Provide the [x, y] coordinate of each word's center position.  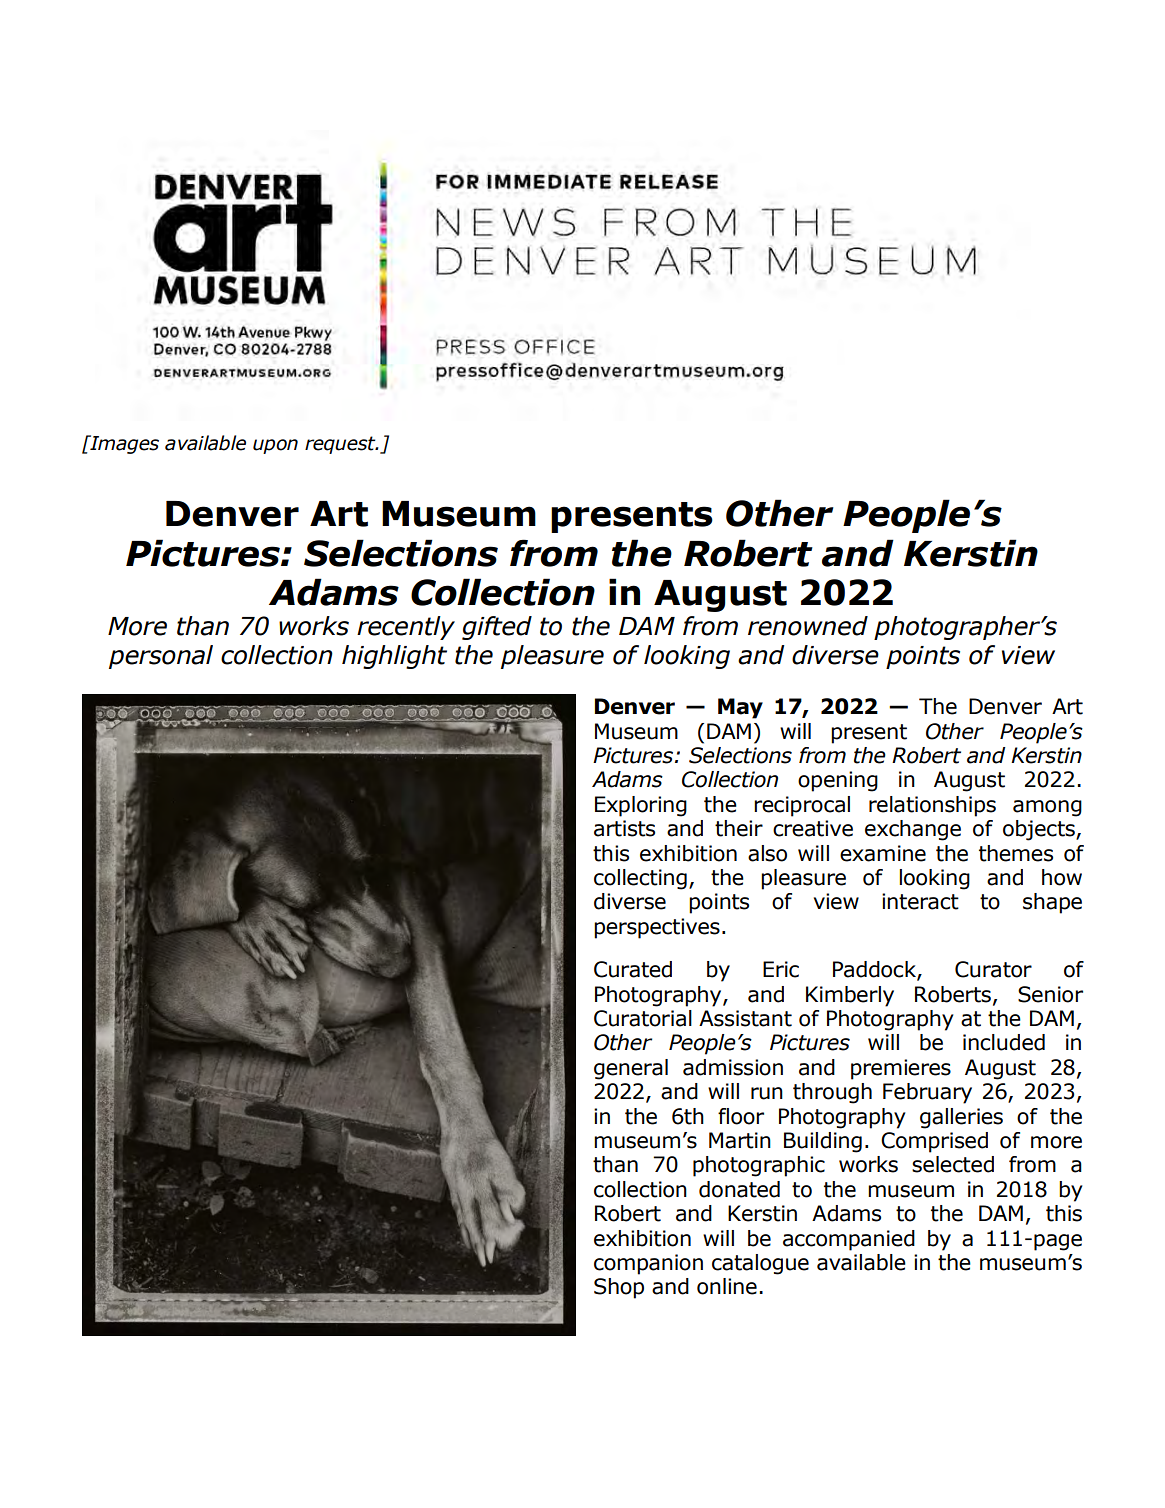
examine [883, 853]
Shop [619, 1288]
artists [624, 828]
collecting [640, 879]
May [740, 708]
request [341, 445]
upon [275, 446]
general [631, 1069]
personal [161, 657]
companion [648, 1264]
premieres [901, 1069]
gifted [497, 628]
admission [733, 1067]
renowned [808, 626]
